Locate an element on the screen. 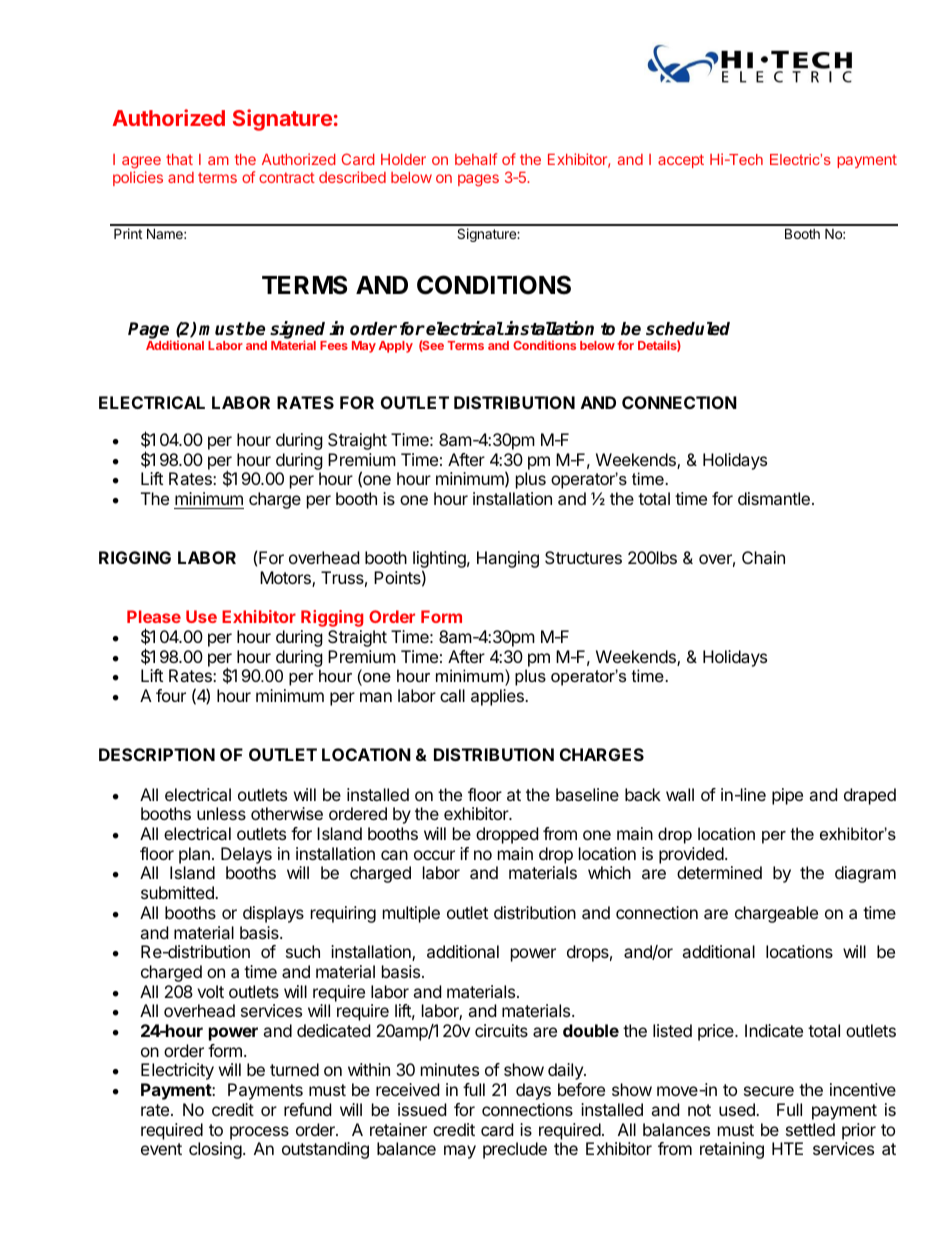 The image size is (952, 1233). pipe is located at coordinates (787, 796).
